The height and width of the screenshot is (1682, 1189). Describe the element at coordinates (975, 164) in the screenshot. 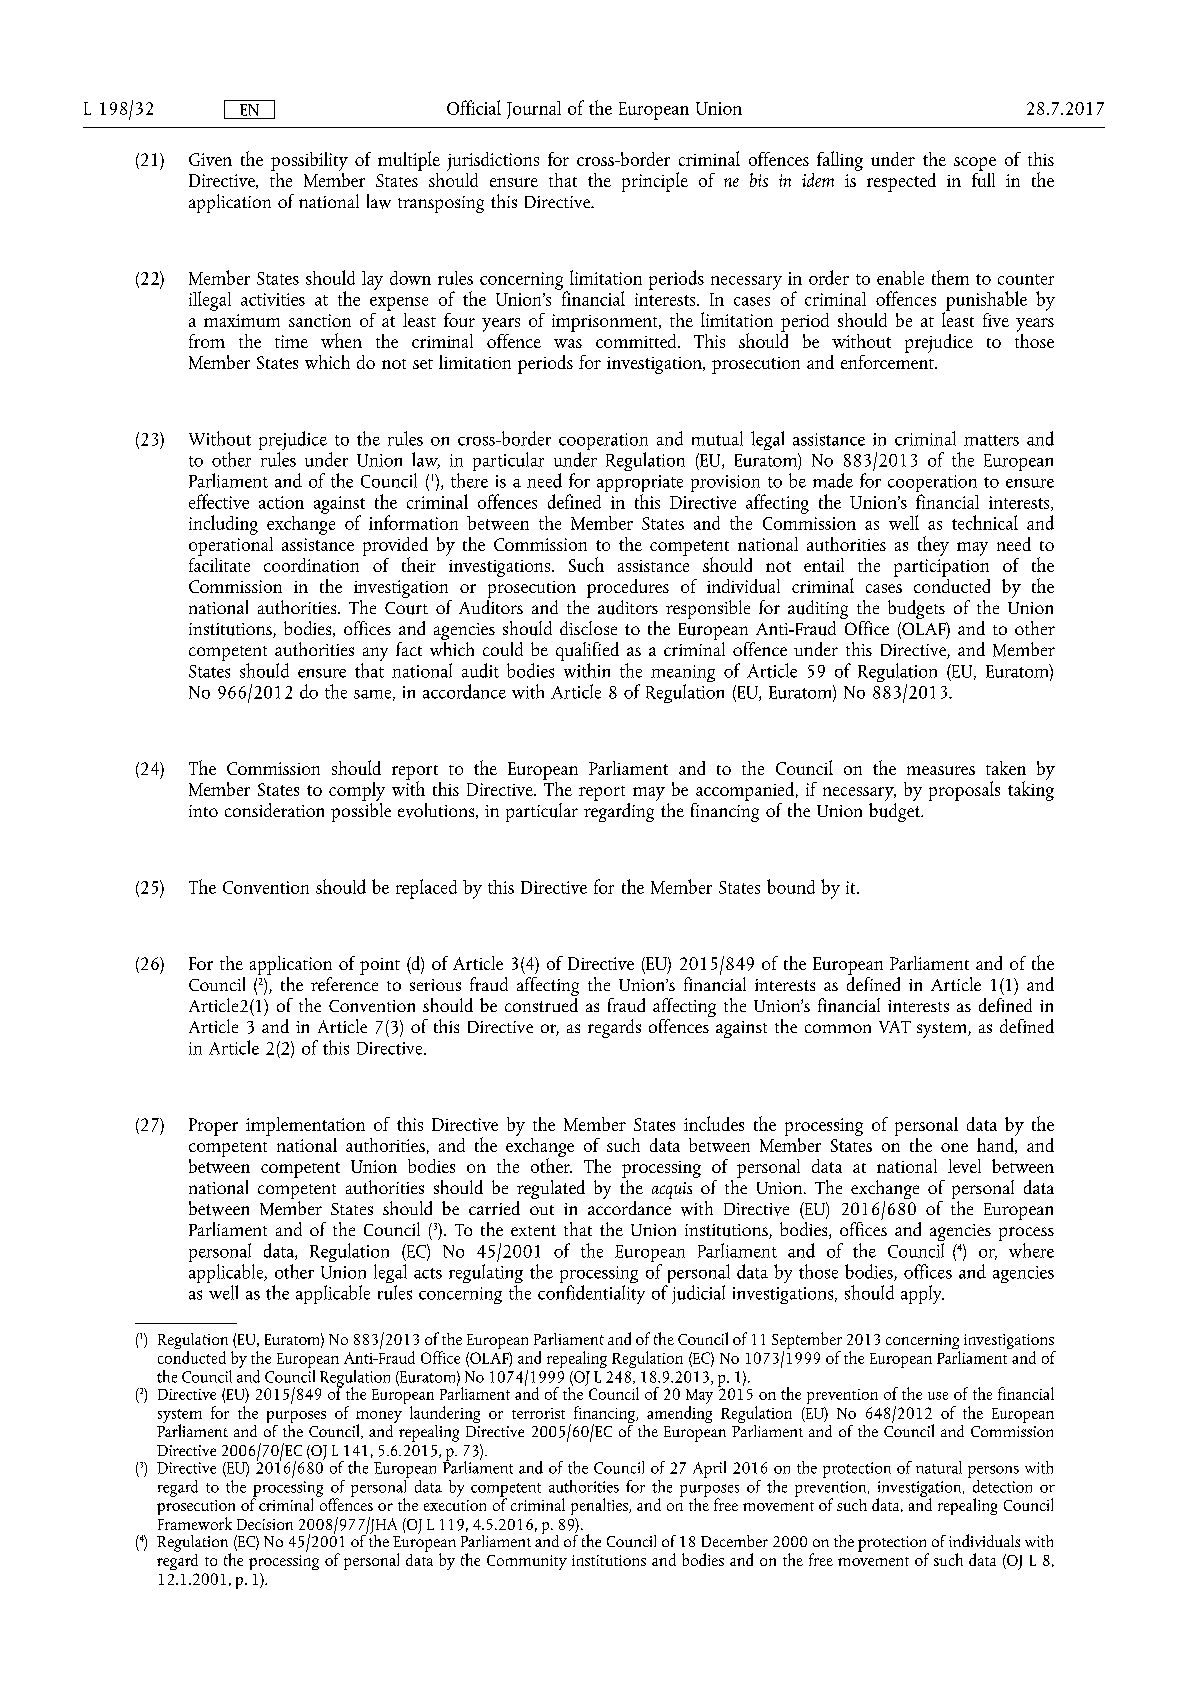

I see `scope` at that location.
